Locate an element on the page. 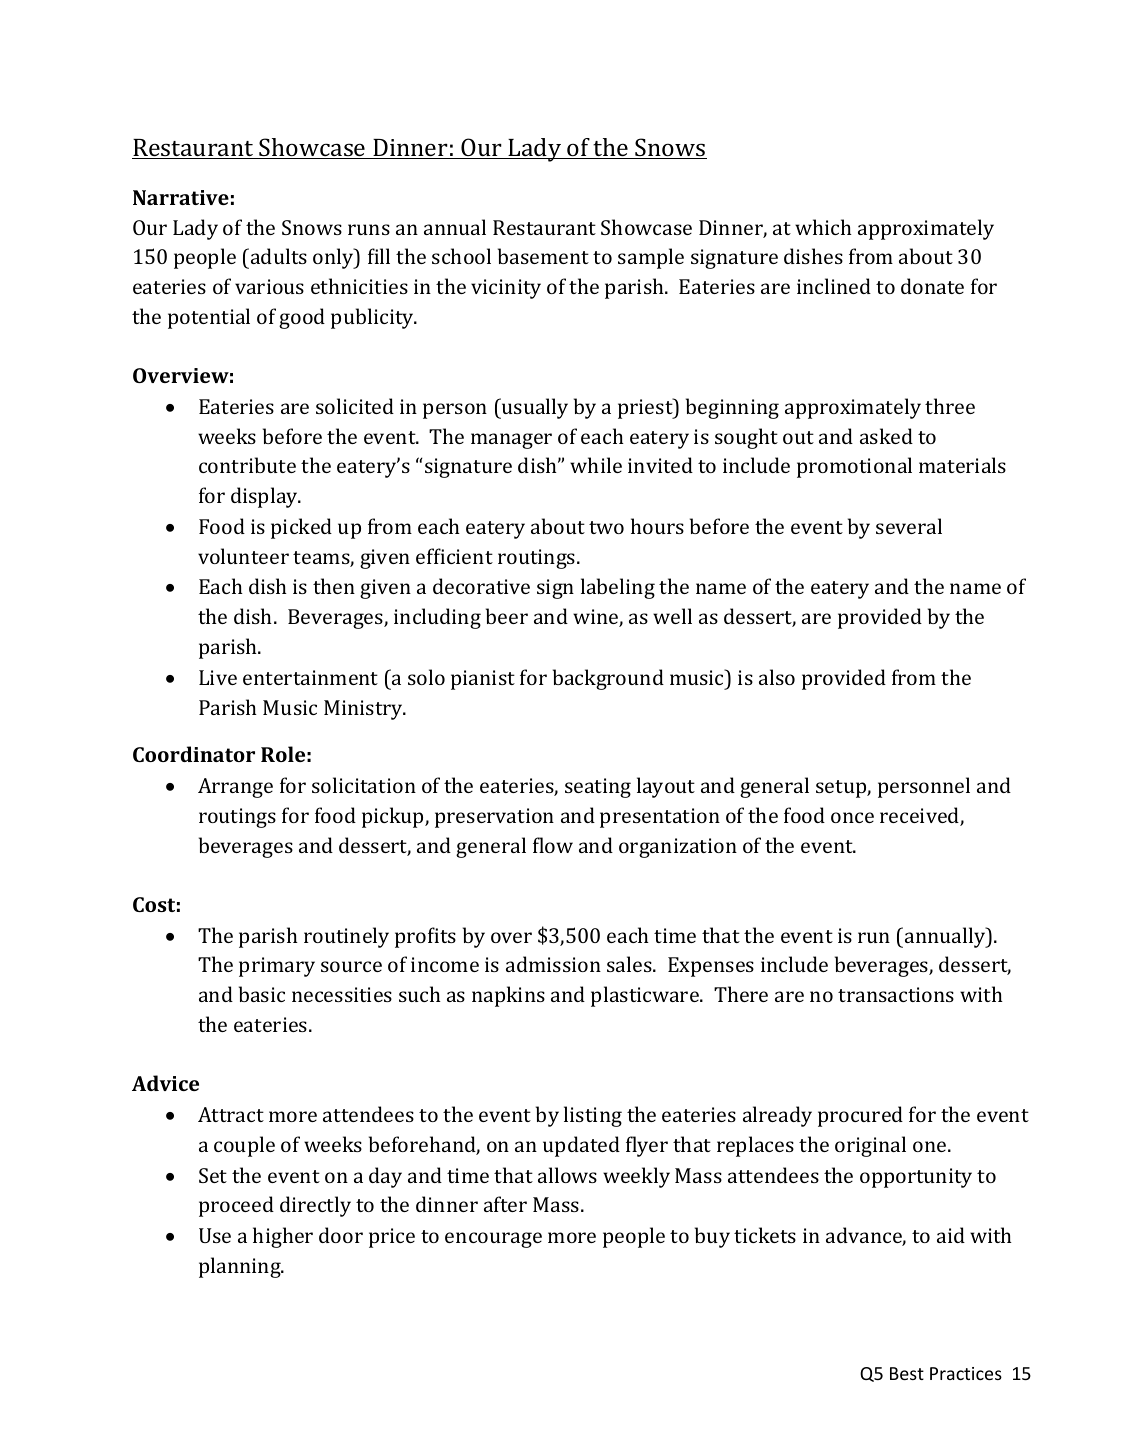  basement is located at coordinates (543, 256).
